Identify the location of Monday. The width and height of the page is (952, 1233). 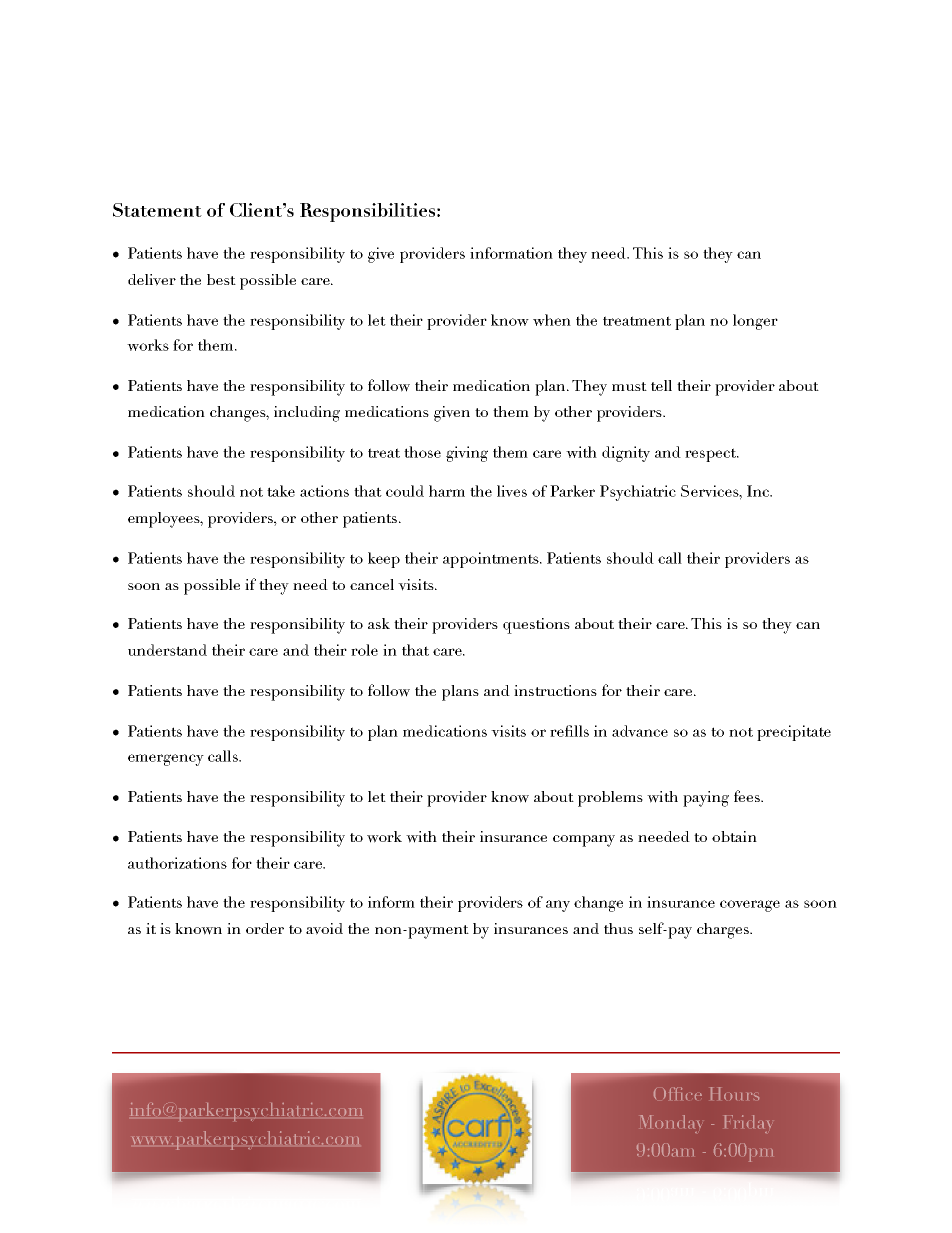
(670, 1124).
